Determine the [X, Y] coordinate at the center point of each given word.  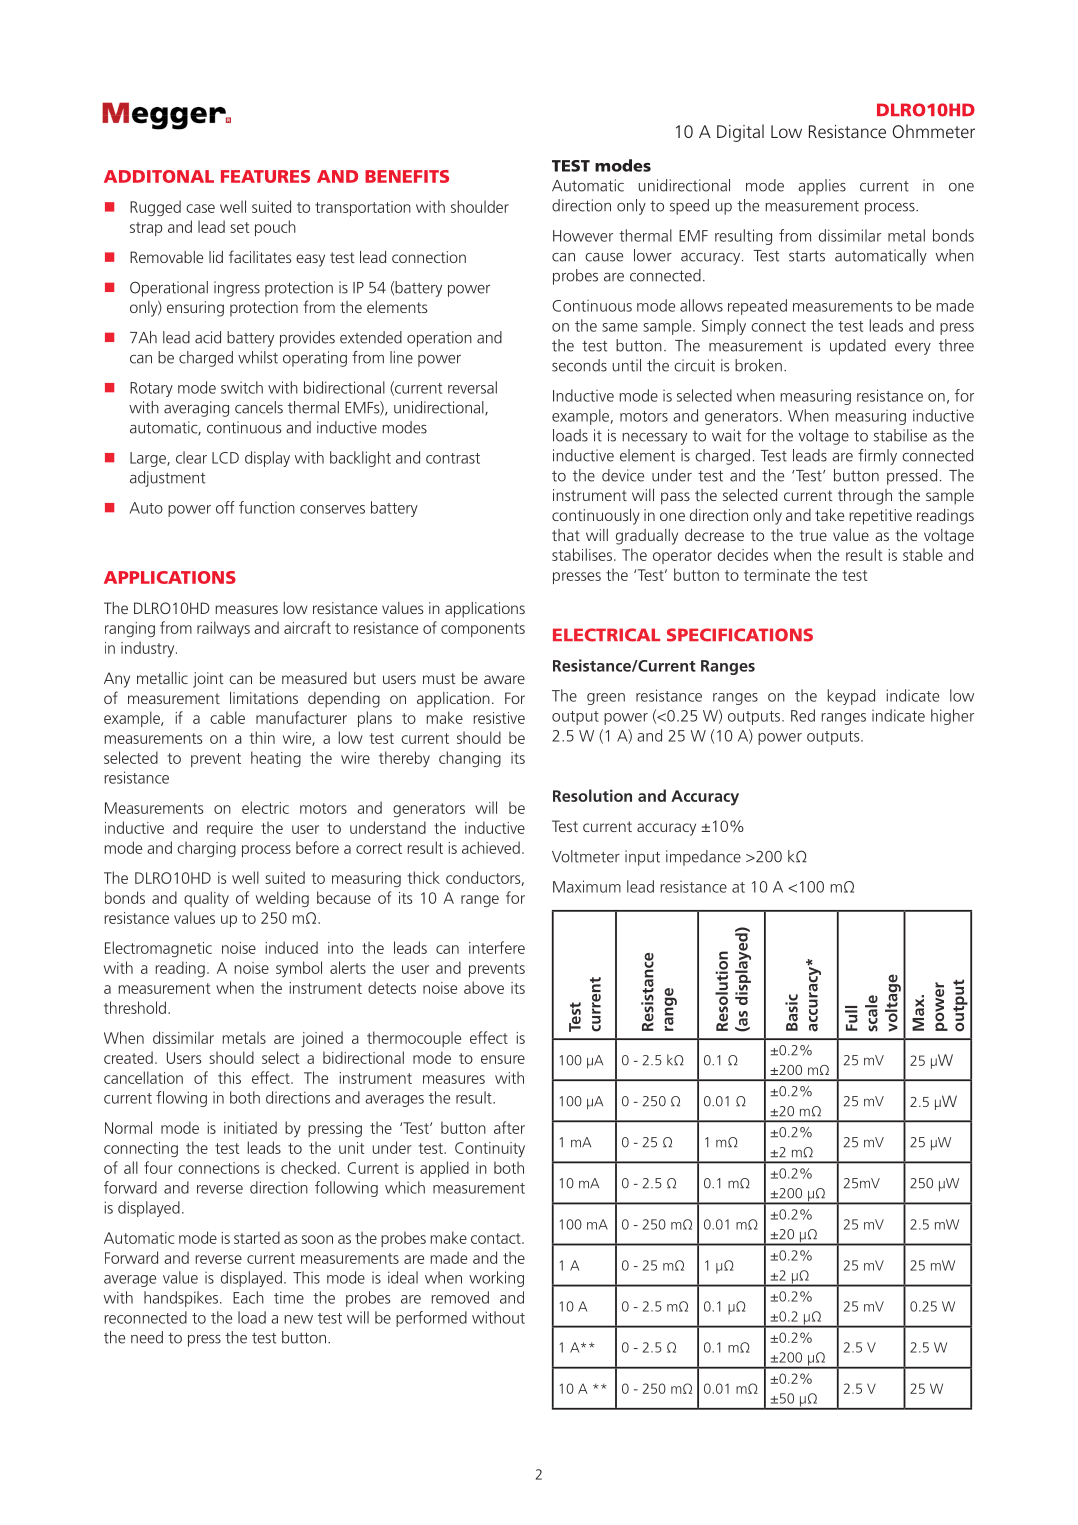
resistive [499, 718]
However [583, 236]
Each [248, 1297]
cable [227, 717]
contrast [453, 458]
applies [822, 187]
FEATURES [265, 176]
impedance [703, 858]
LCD [225, 458]
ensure [503, 1059]
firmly [877, 457]
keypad [851, 697]
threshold [135, 1007]
